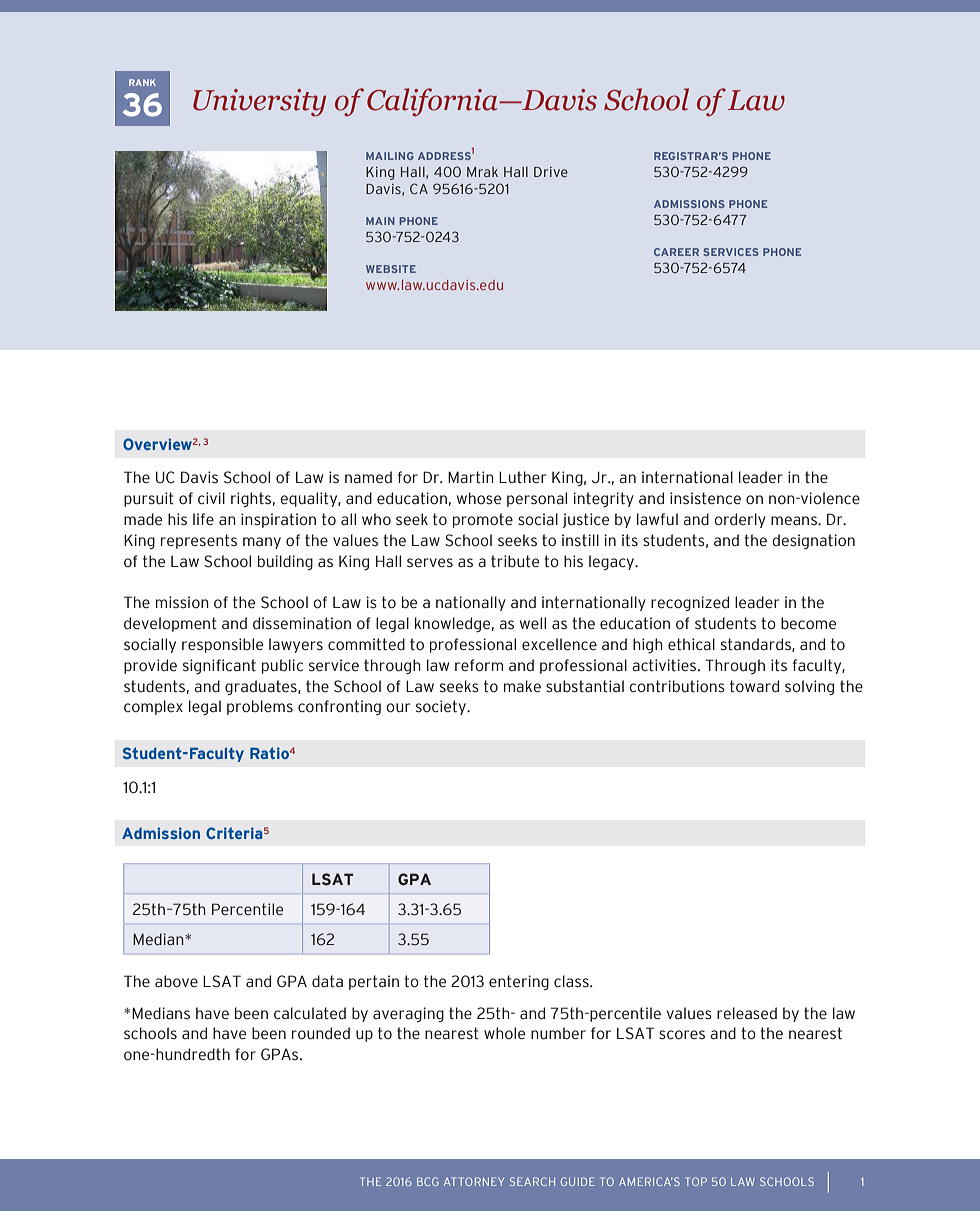 The width and height of the page is (980, 1211). What do you see at coordinates (705, 498) in the page?
I see `insistence` at bounding box center [705, 498].
